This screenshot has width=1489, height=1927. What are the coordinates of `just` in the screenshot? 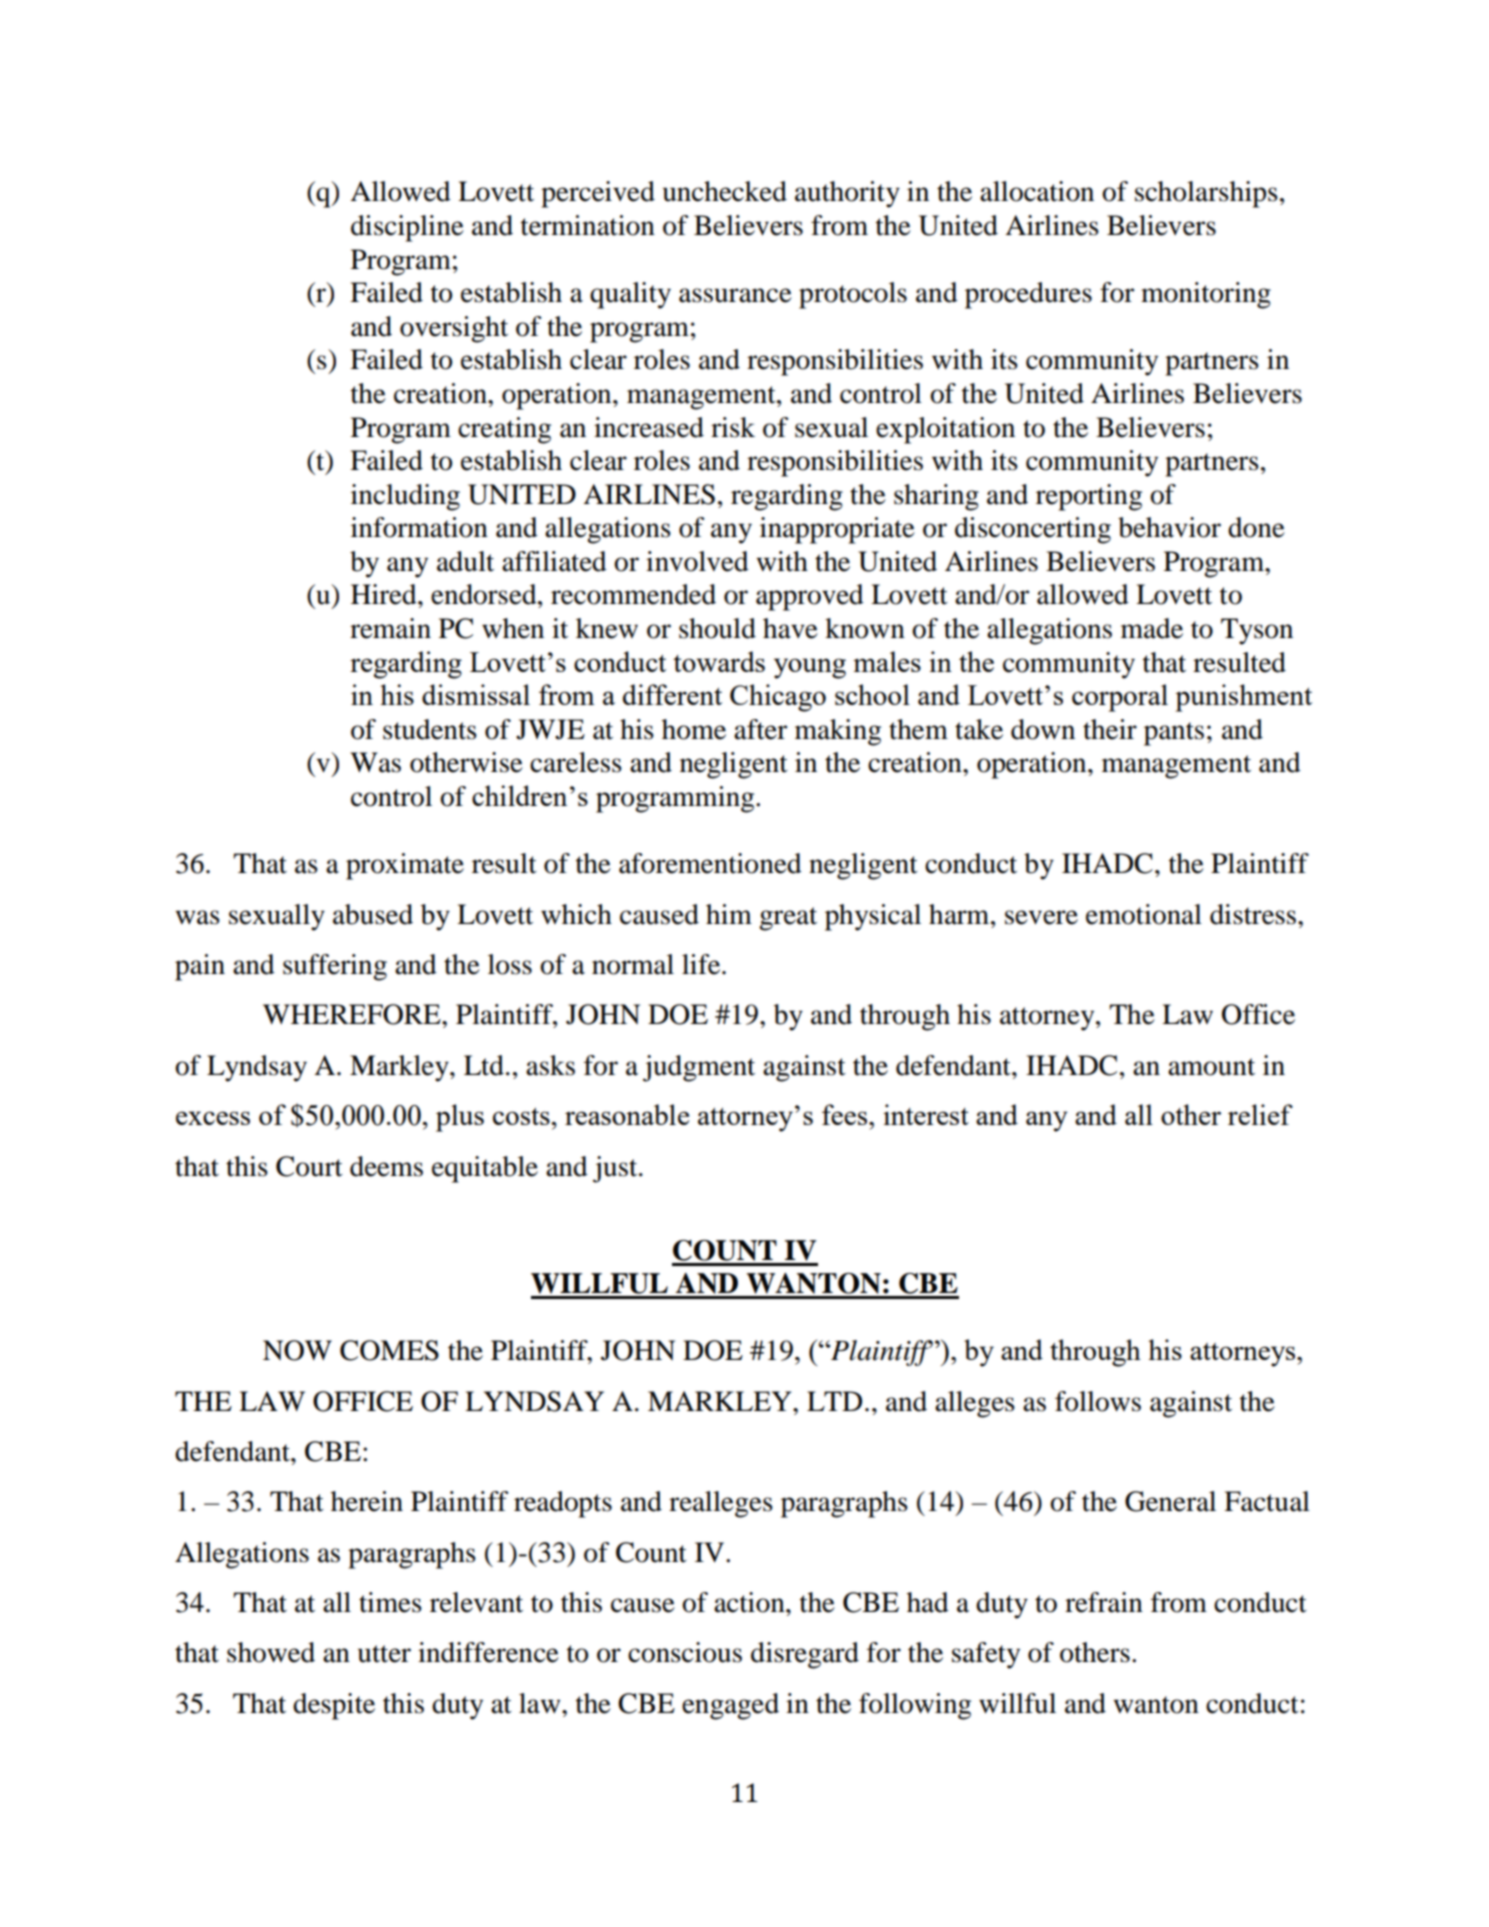 It's located at (616, 1169).
